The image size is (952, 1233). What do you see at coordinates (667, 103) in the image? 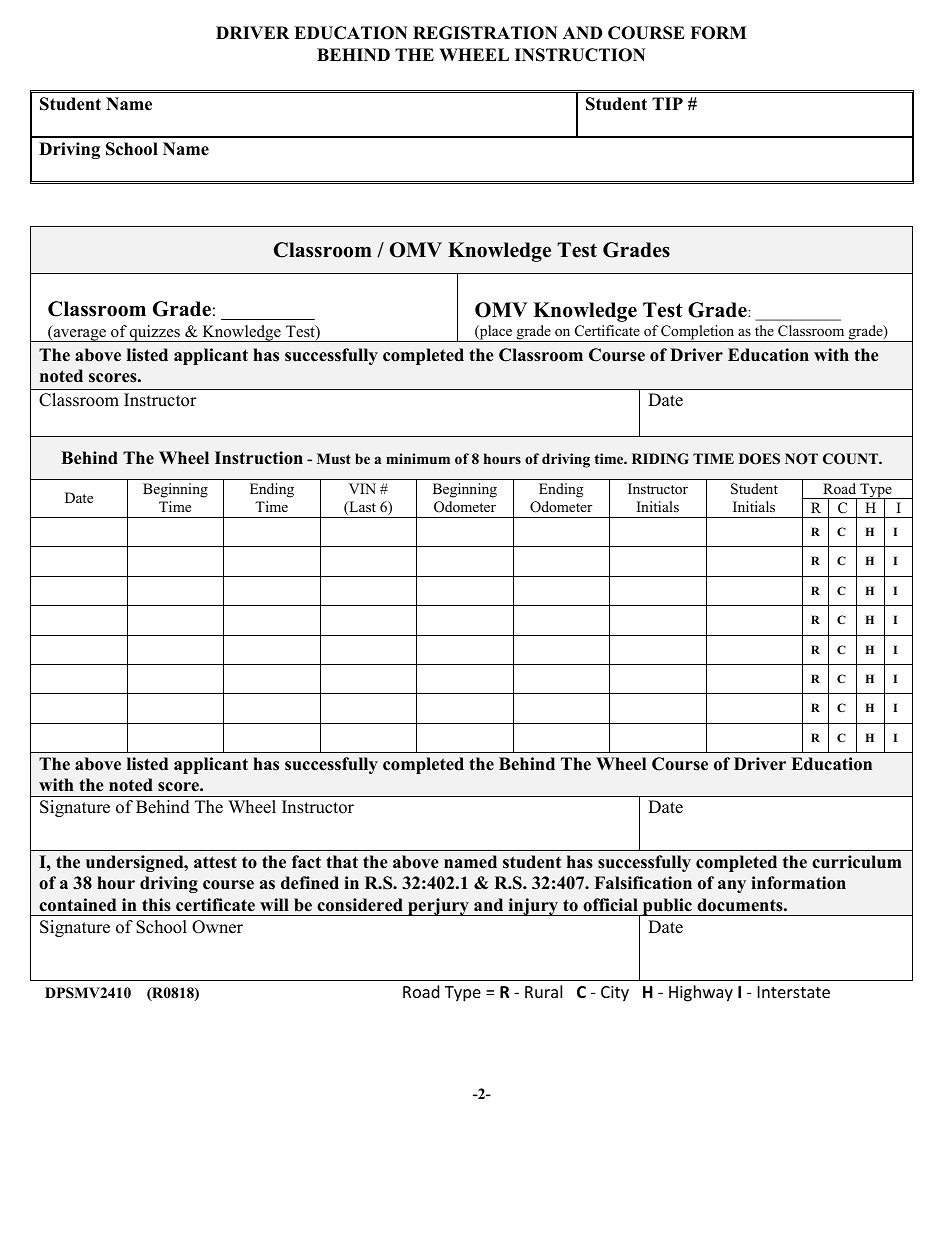
I see `TIP` at bounding box center [667, 103].
